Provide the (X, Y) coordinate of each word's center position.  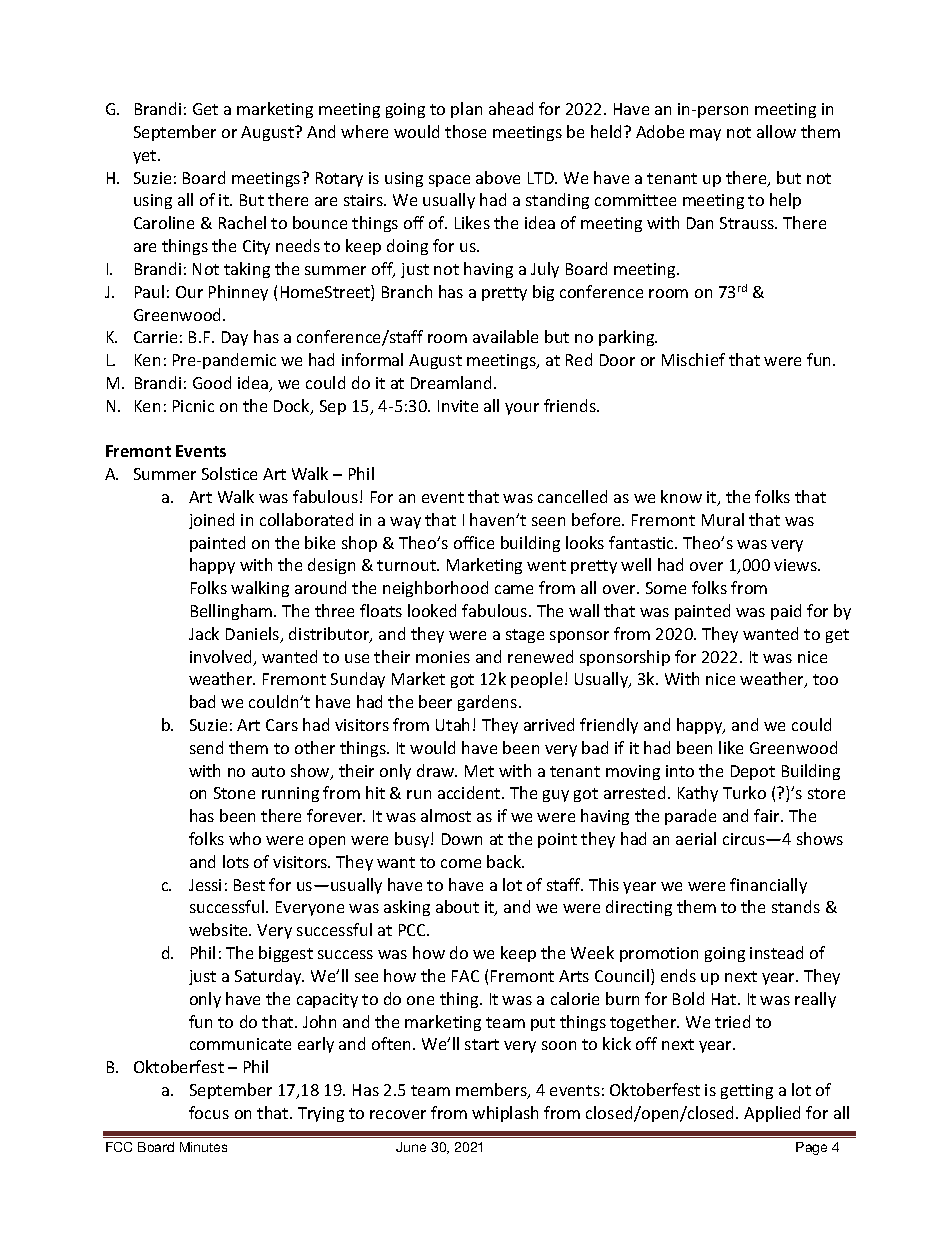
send (206, 747)
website (219, 929)
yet (146, 157)
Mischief (693, 359)
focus (209, 1112)
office (474, 542)
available (505, 336)
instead (776, 952)
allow (776, 131)
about (457, 906)
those (465, 131)
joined (211, 521)
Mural (723, 519)
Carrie (155, 337)
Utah (452, 724)
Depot (753, 772)
